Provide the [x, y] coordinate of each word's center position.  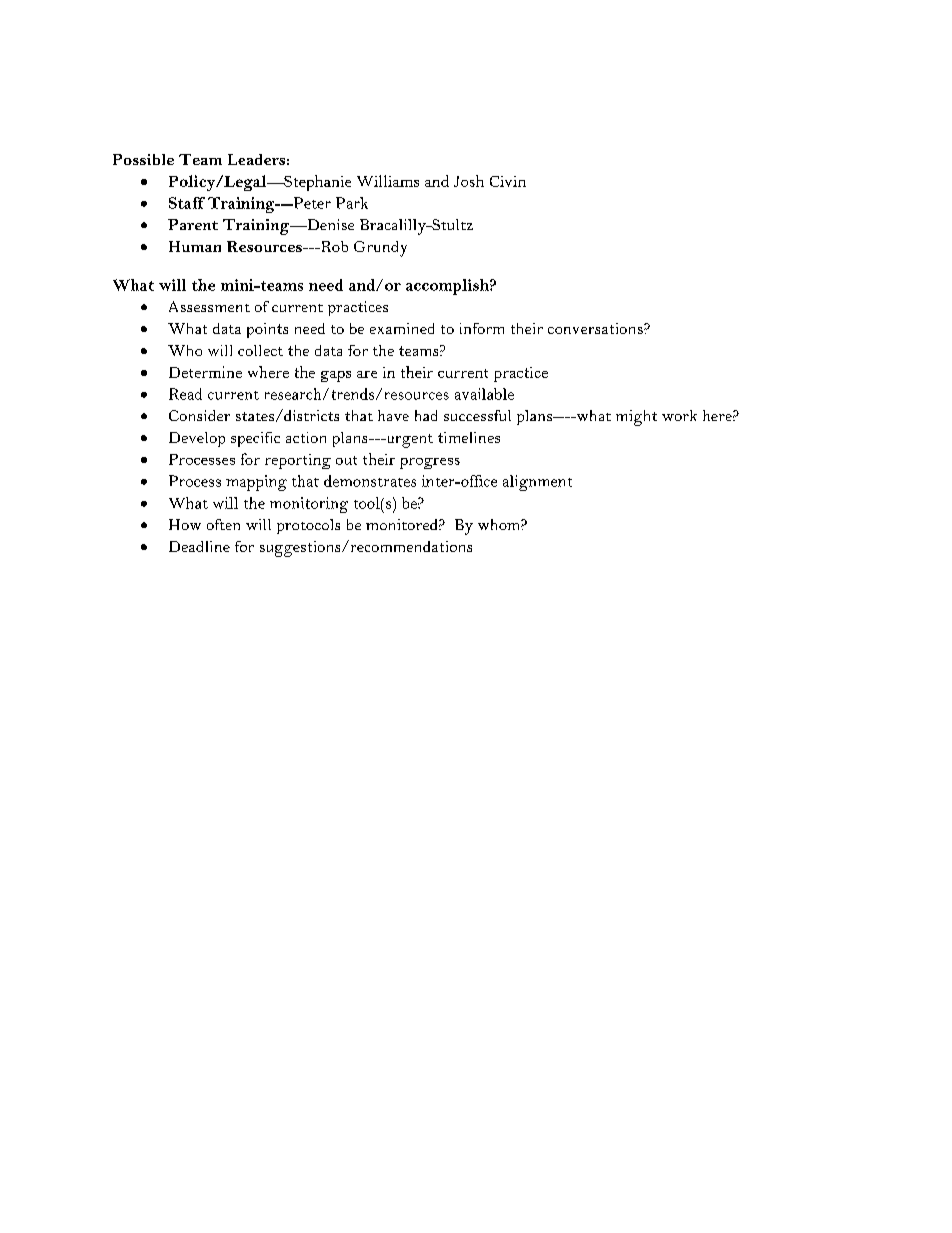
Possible [143, 159]
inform [482, 328]
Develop [197, 439]
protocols [308, 526]
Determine [205, 372]
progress [430, 463]
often [223, 524]
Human [195, 246]
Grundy [380, 249]
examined [402, 328]
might [636, 418]
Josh [469, 181]
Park [352, 203]
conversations [596, 328]
